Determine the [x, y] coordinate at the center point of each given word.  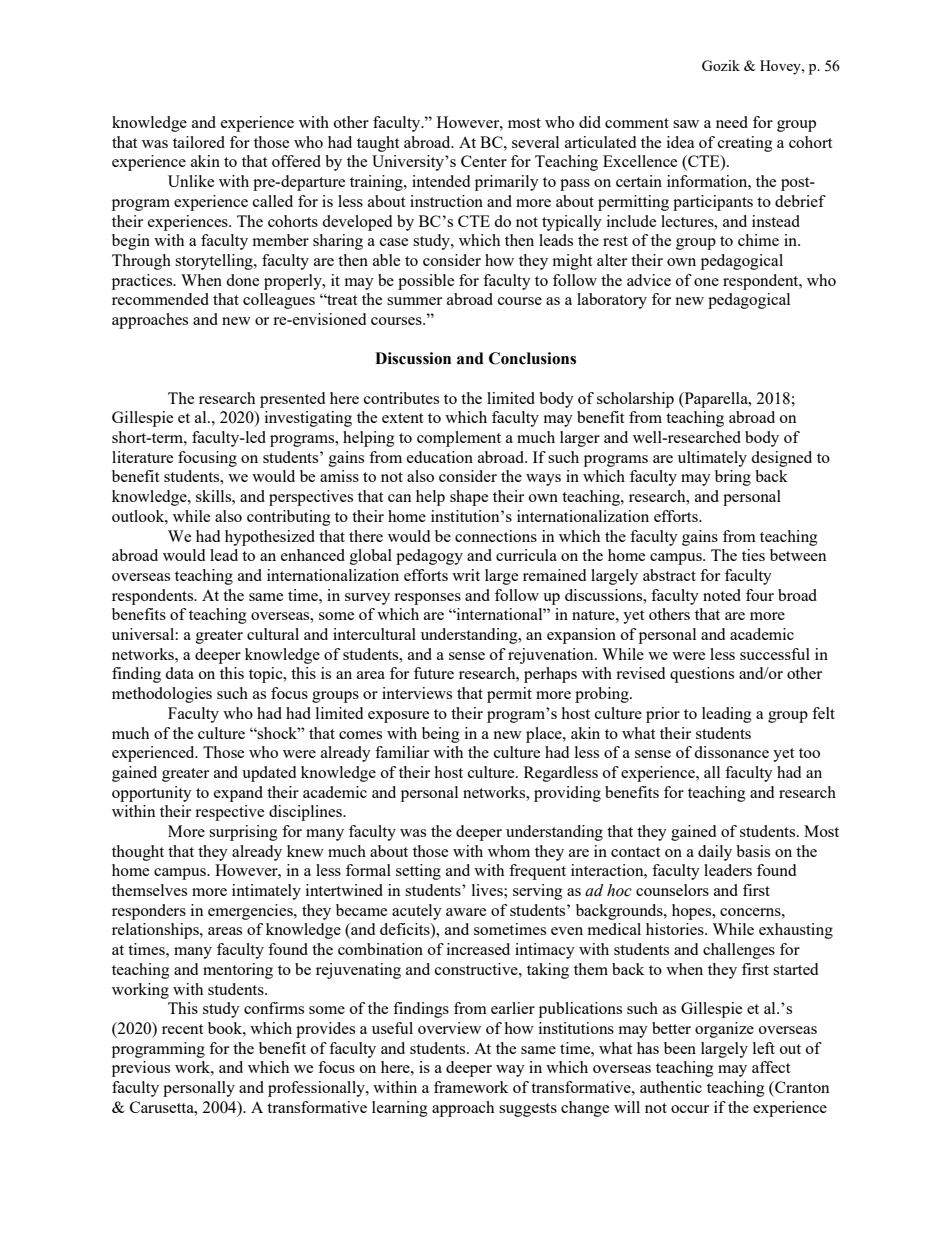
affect [771, 1067]
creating [745, 144]
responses [427, 599]
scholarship [635, 400]
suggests [528, 1110]
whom [509, 851]
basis [753, 851]
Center [484, 161]
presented [292, 400]
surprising [243, 833]
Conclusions [532, 358]
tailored [199, 142]
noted [722, 595]
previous [141, 1069]
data [179, 673]
